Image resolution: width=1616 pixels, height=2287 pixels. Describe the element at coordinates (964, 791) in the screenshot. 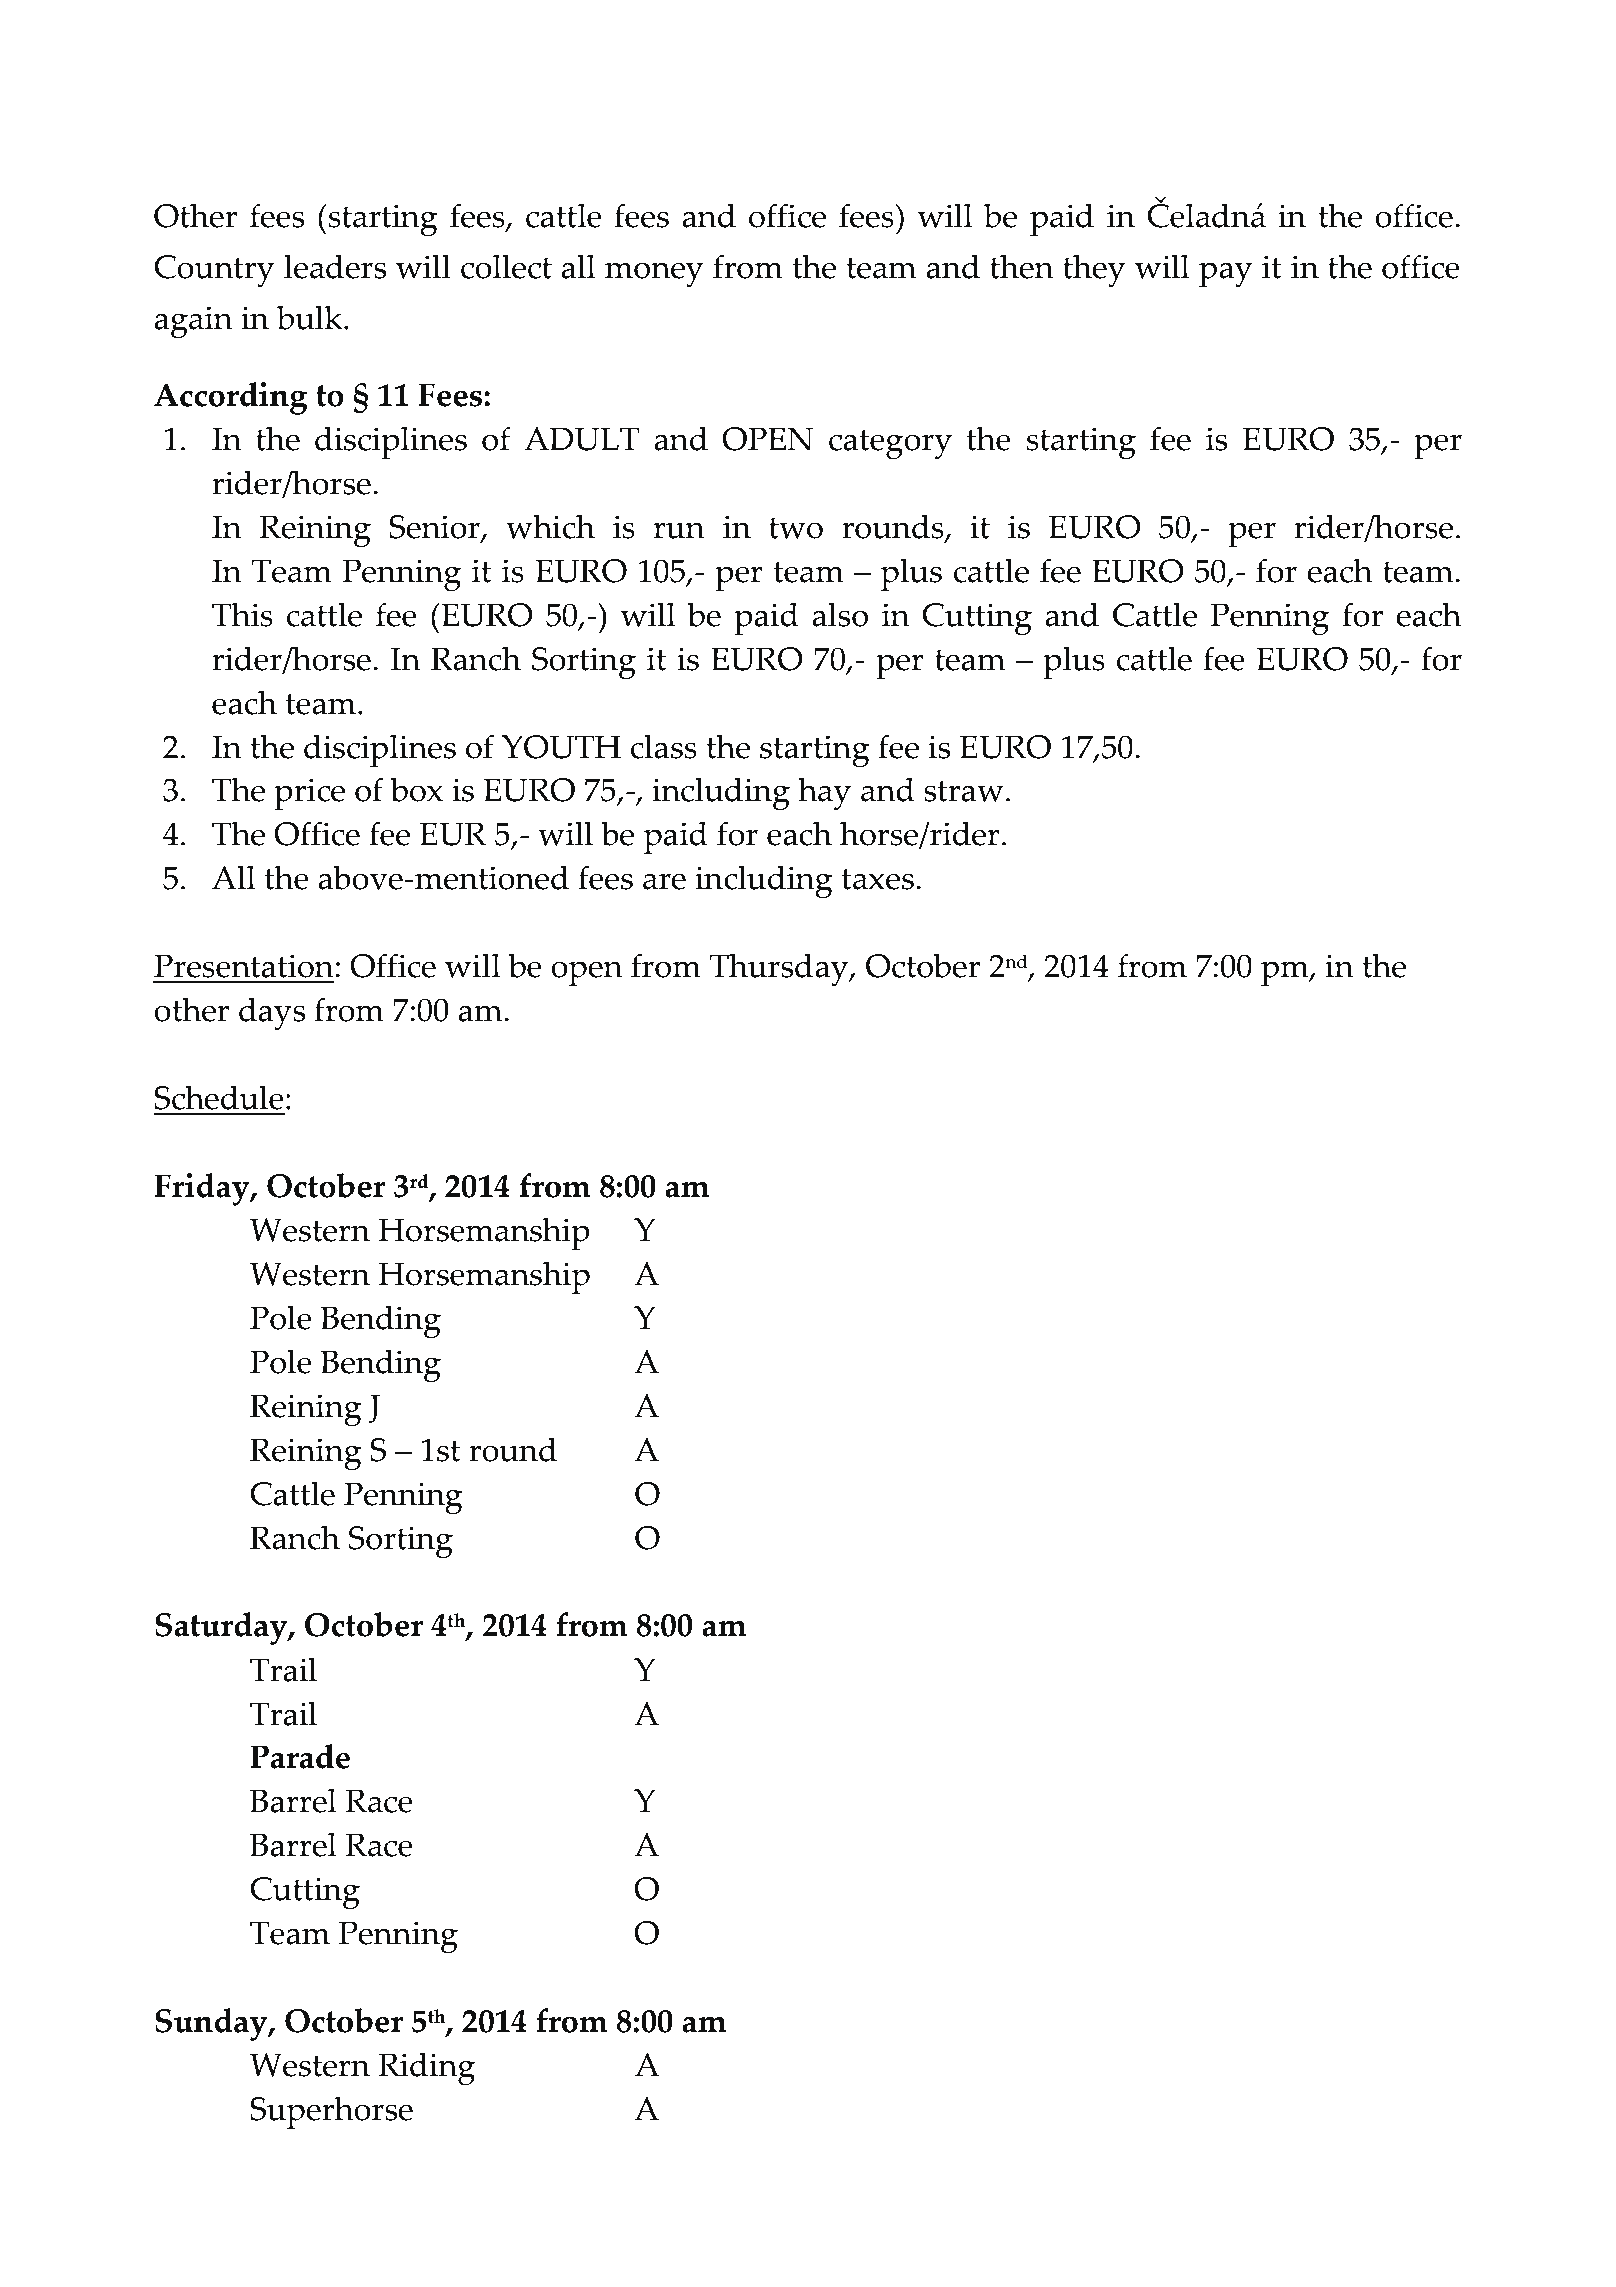

I see `straw` at that location.
